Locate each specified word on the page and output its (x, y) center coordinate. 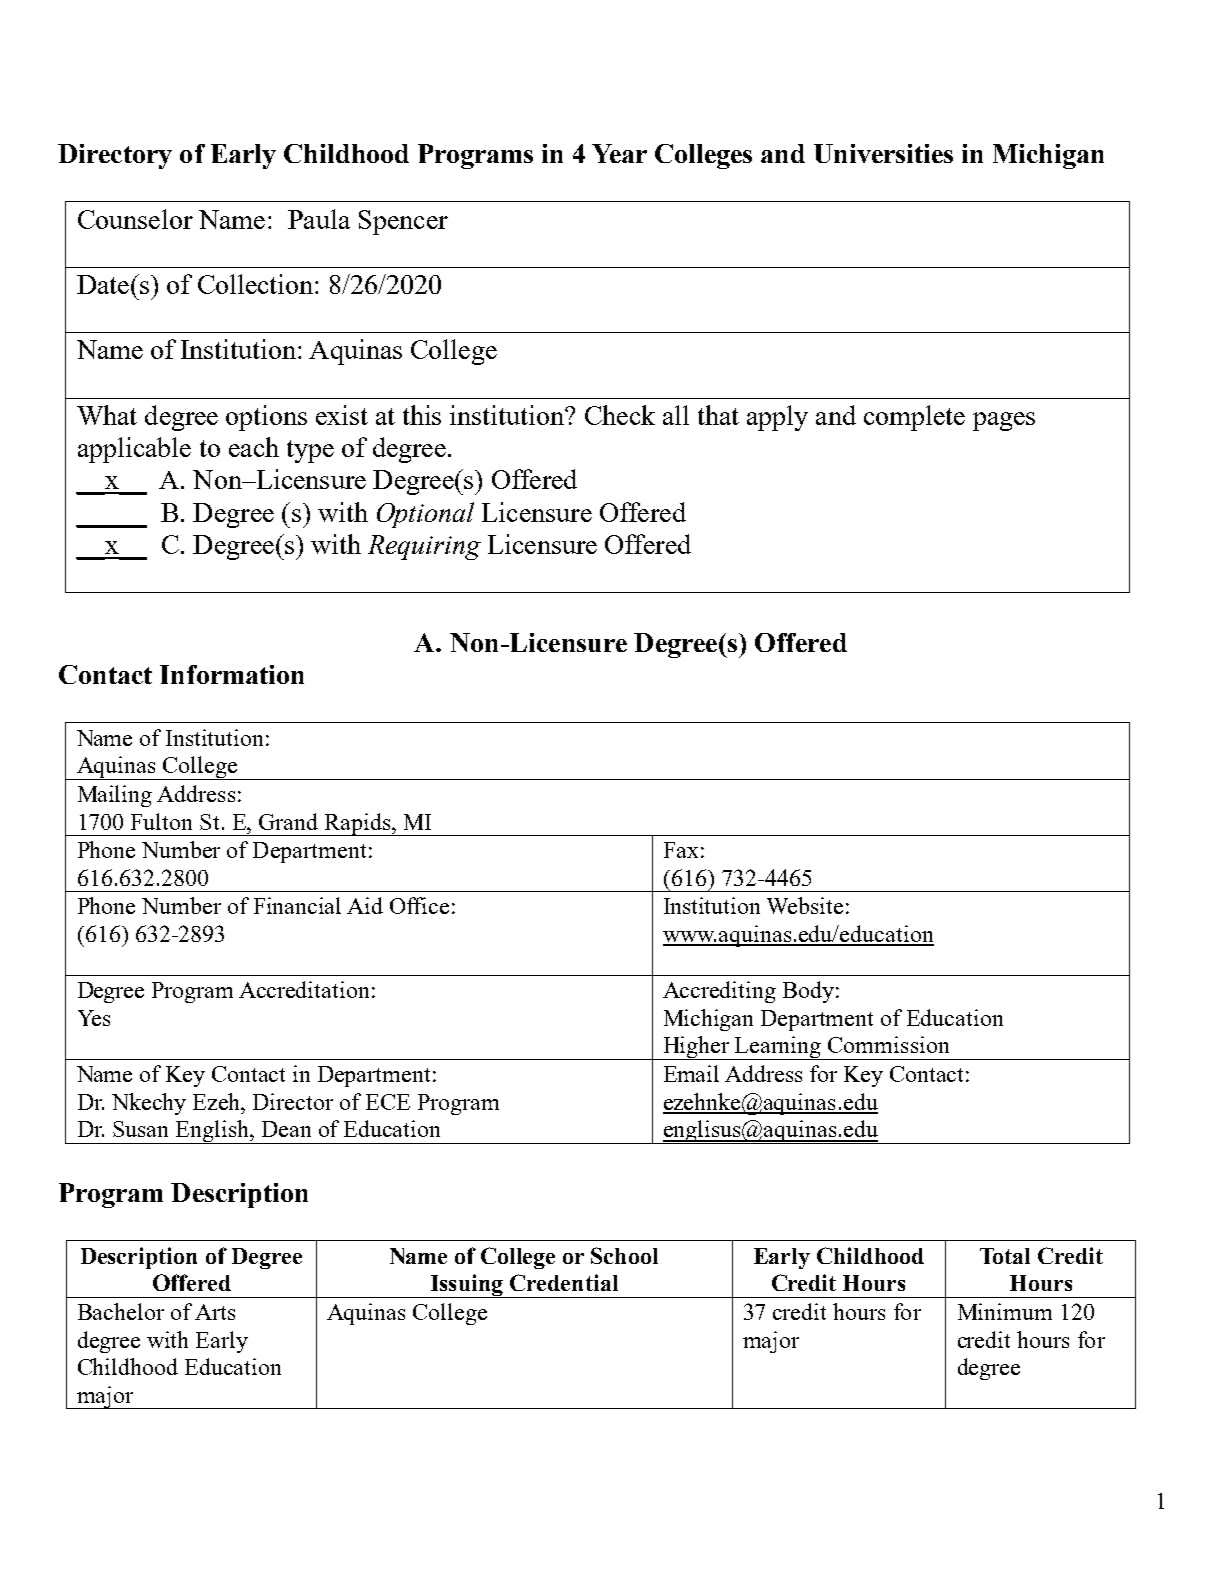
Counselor (135, 219)
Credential (564, 1282)
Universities (883, 153)
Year (619, 153)
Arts (215, 1312)
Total (1005, 1256)
